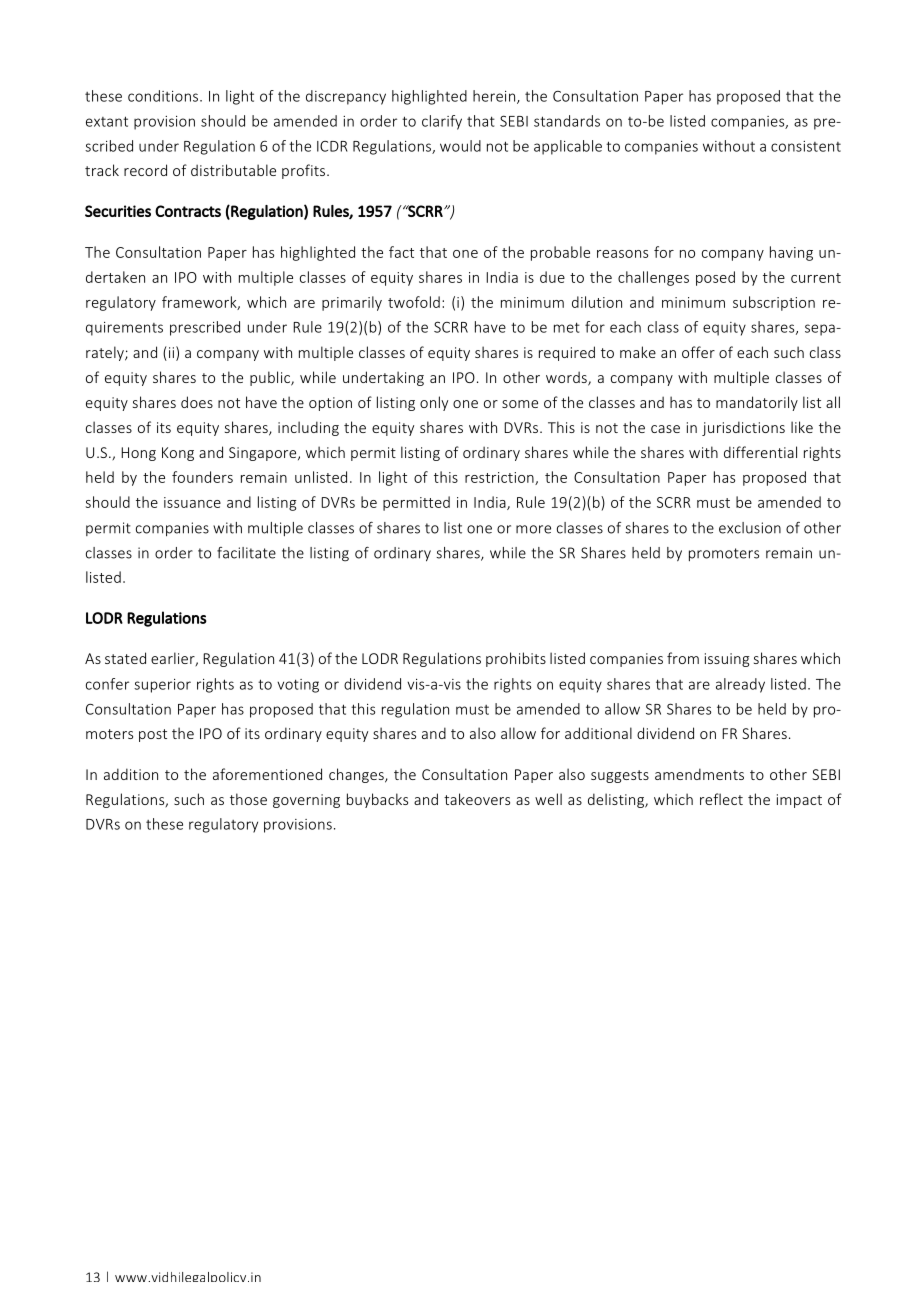 This document has height=1308, width=924. I want to click on conditions, so click(163, 96).
